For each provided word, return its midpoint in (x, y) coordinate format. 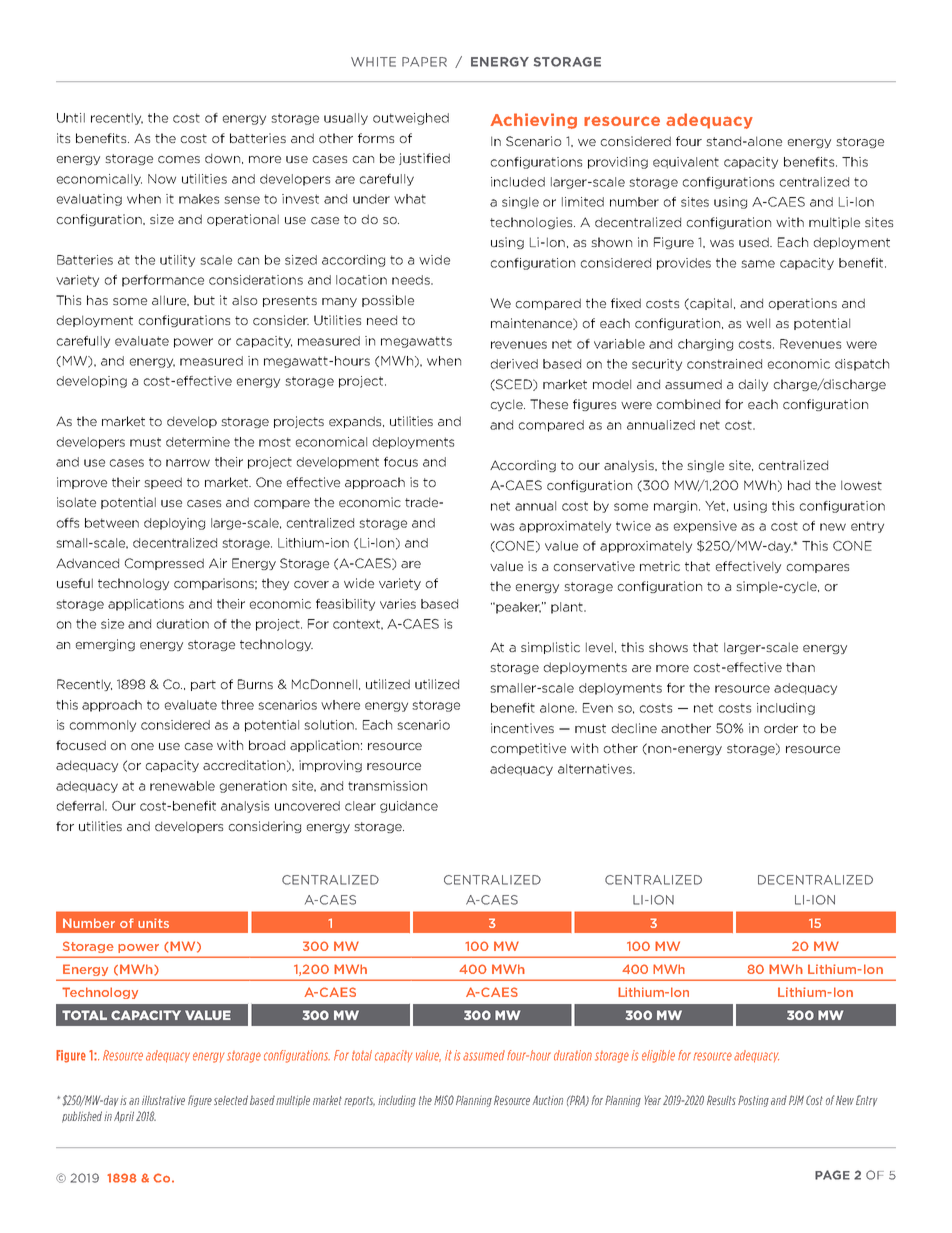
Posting (753, 1101)
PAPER (424, 62)
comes (179, 159)
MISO (444, 1100)
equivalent (686, 163)
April (124, 1116)
